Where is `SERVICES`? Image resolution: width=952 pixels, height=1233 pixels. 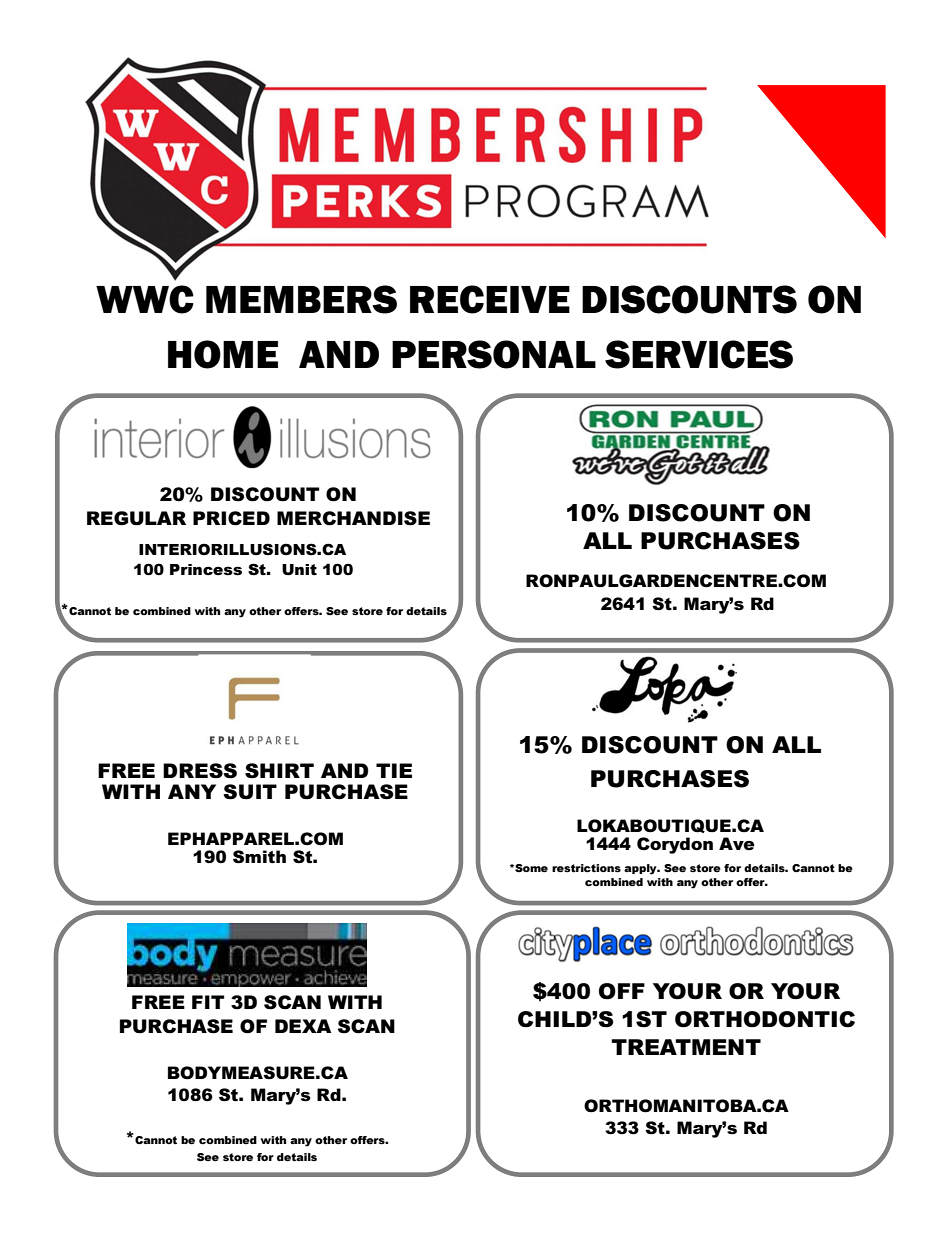
SERVICES is located at coordinates (699, 354).
